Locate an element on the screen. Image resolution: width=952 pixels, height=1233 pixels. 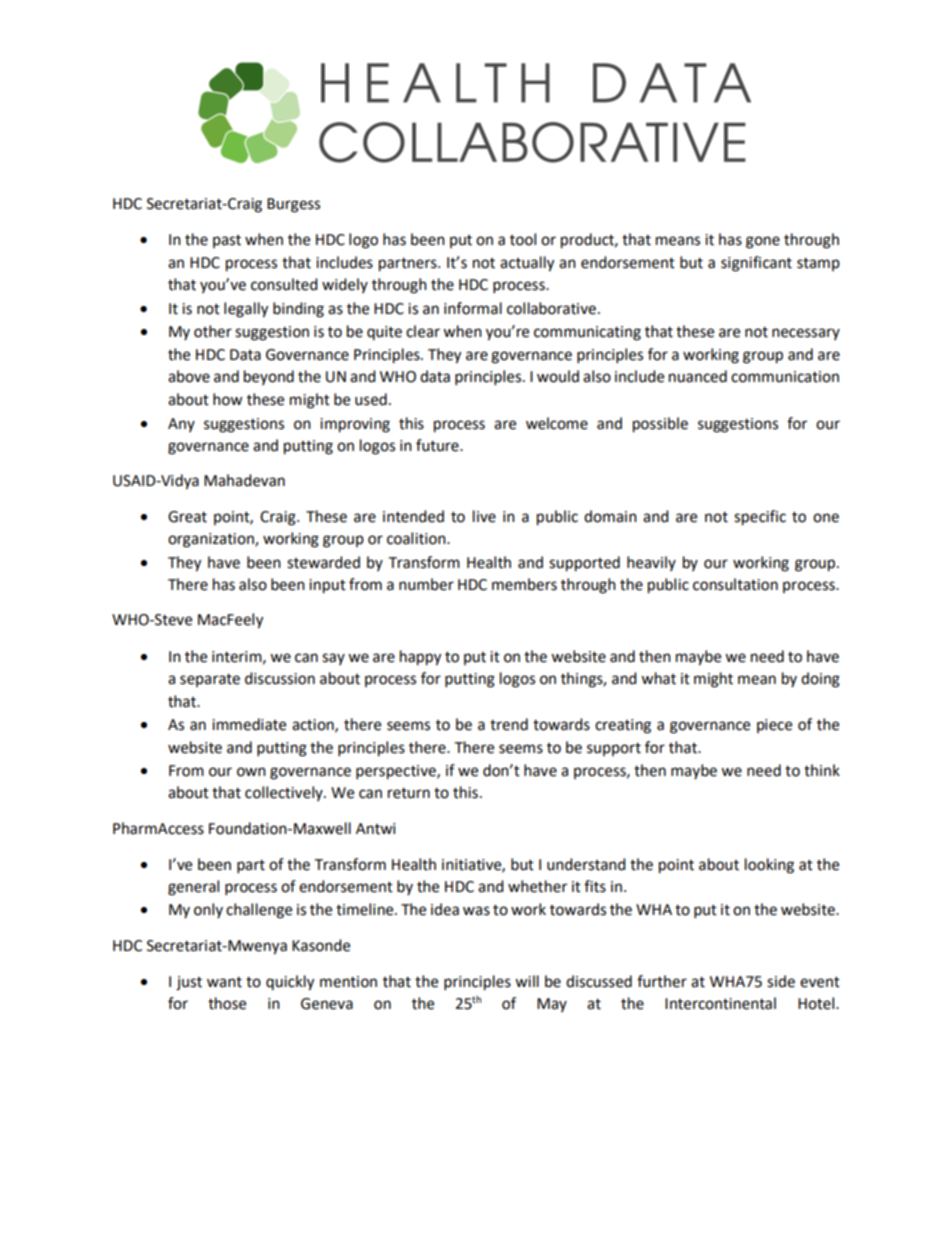
past is located at coordinates (227, 241).
